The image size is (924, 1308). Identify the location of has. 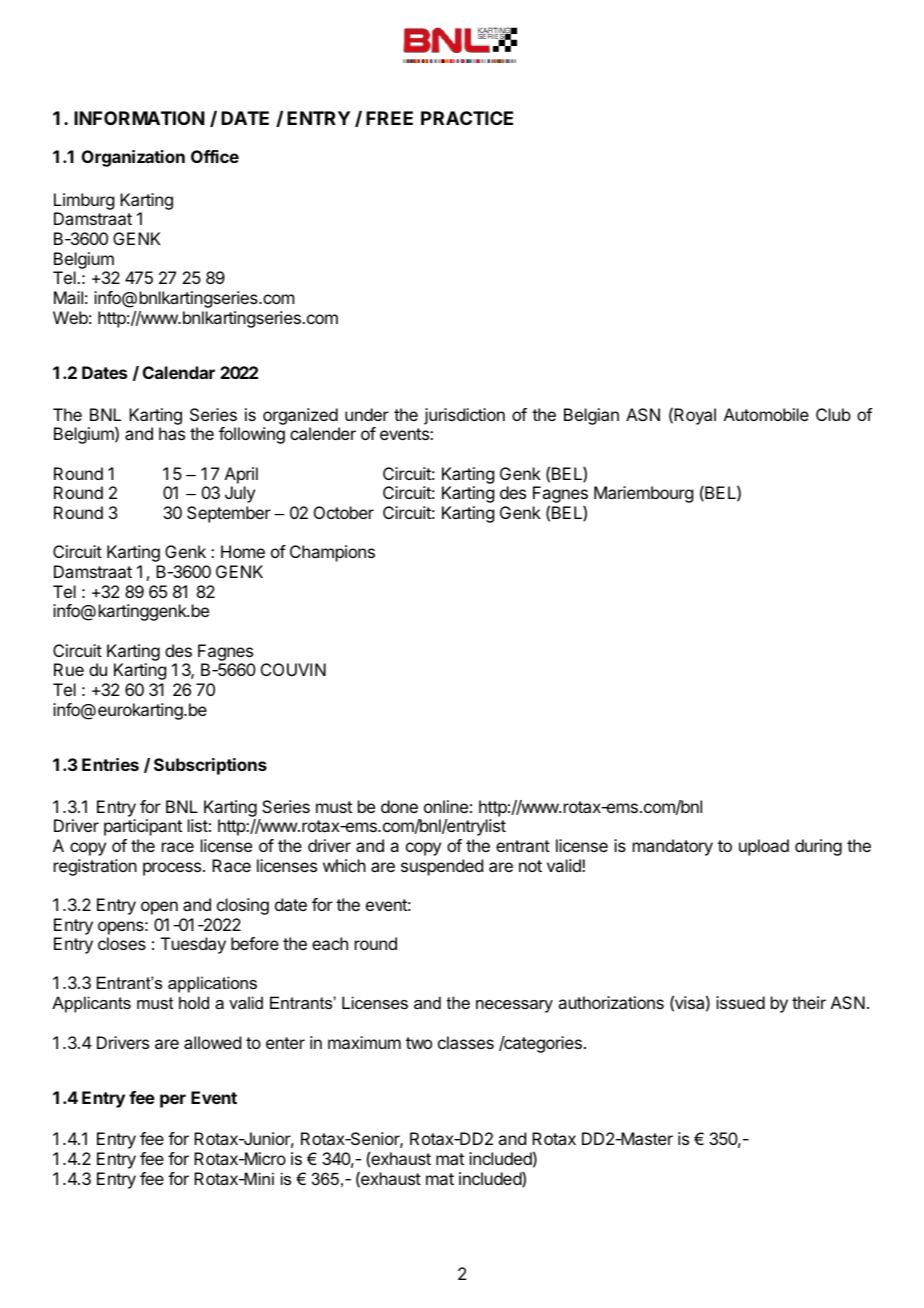
(172, 433).
